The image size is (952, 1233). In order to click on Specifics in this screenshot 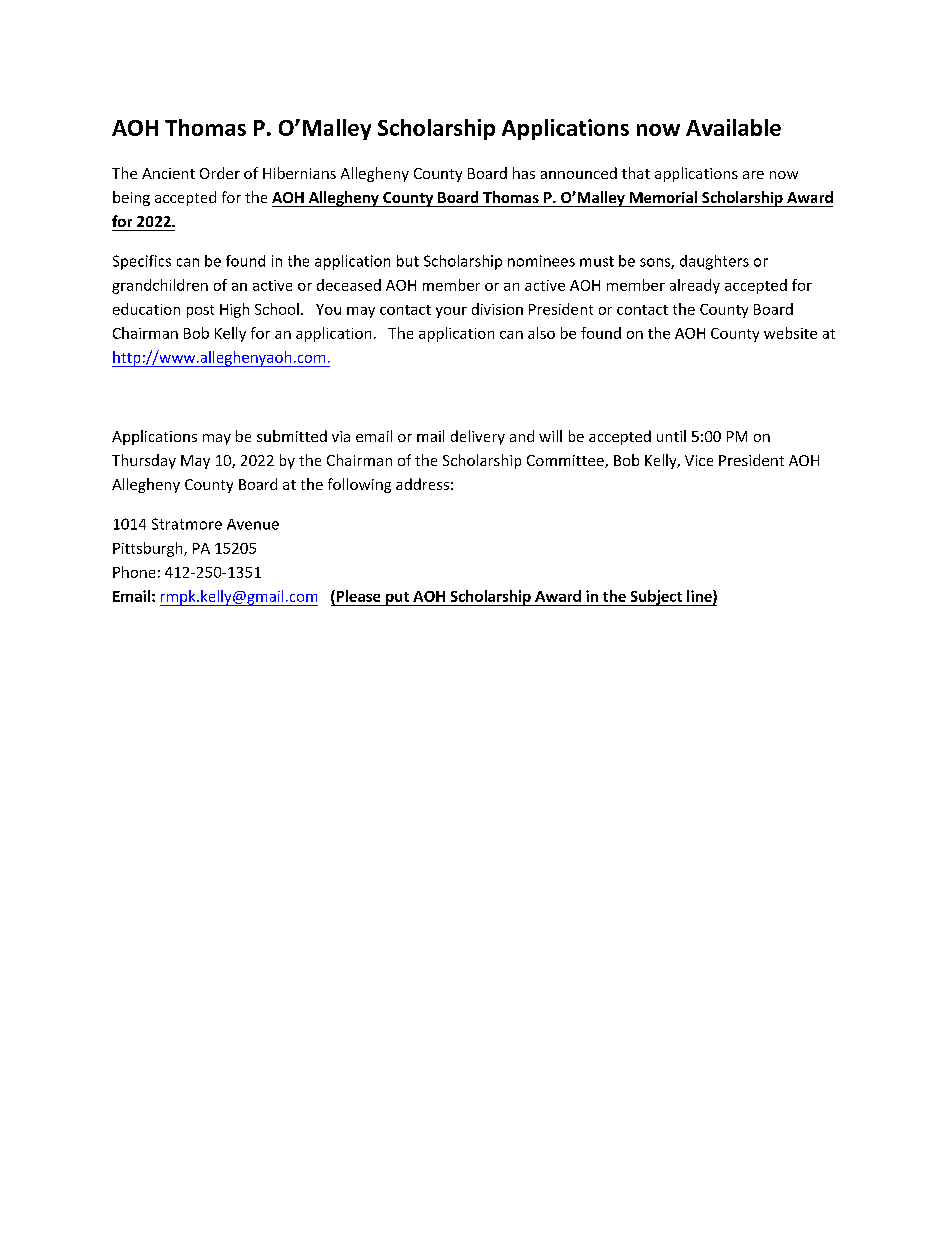, I will do `click(142, 262)`.
